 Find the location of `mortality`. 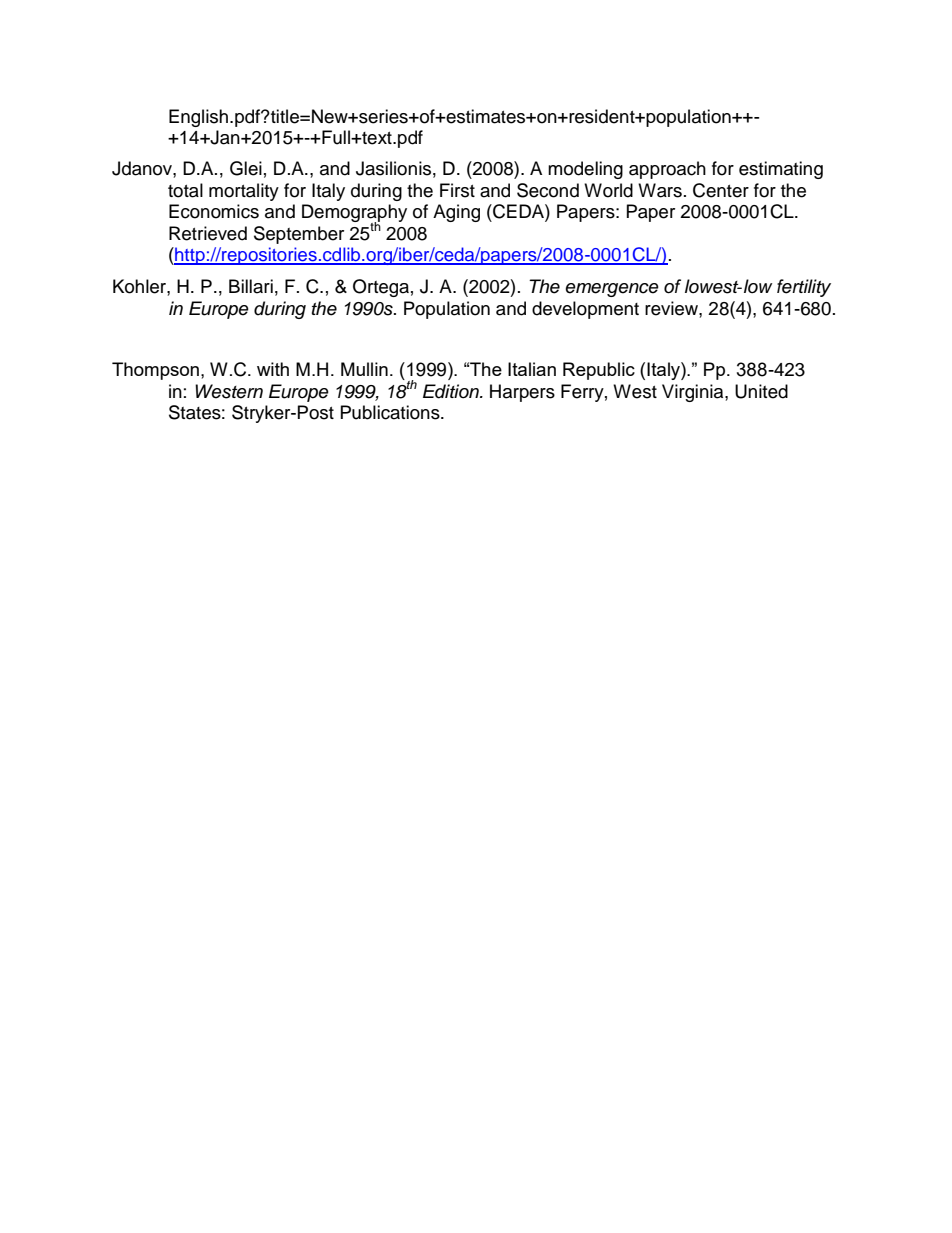

mortality is located at coordinates (244, 192).
